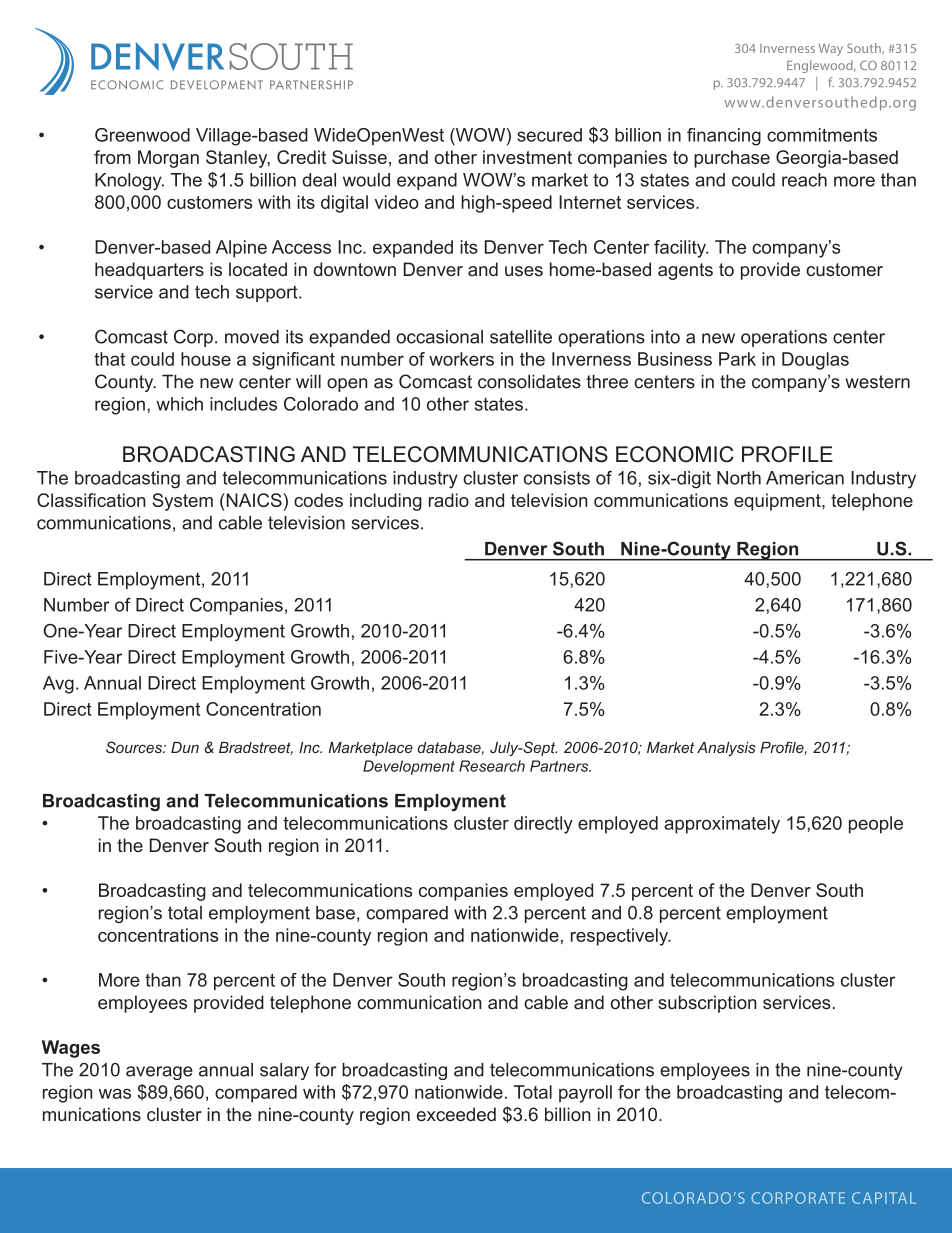 Image resolution: width=952 pixels, height=1233 pixels. What do you see at coordinates (449, 500) in the document?
I see `radio` at bounding box center [449, 500].
